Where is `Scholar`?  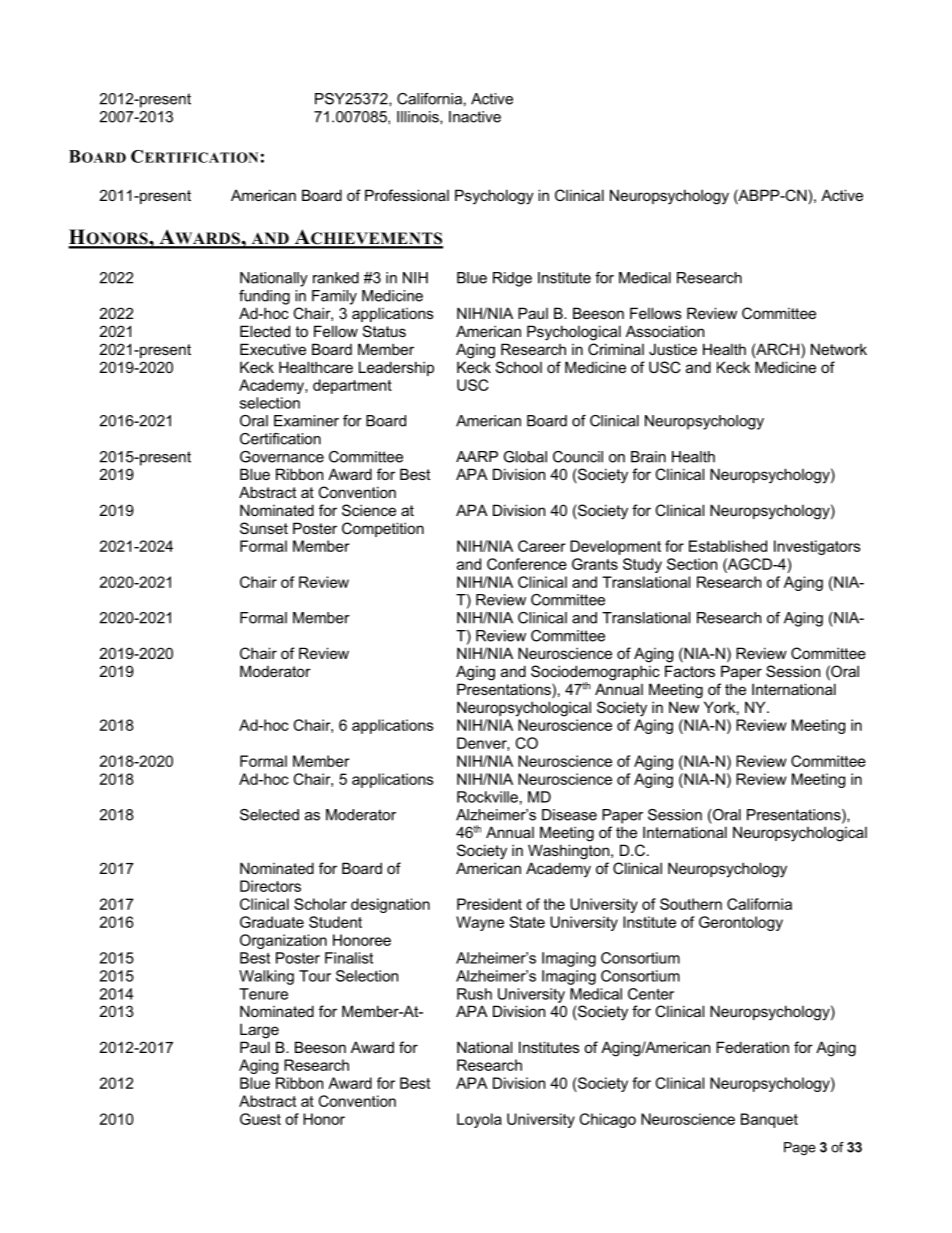
Scholar is located at coordinates (320, 904).
